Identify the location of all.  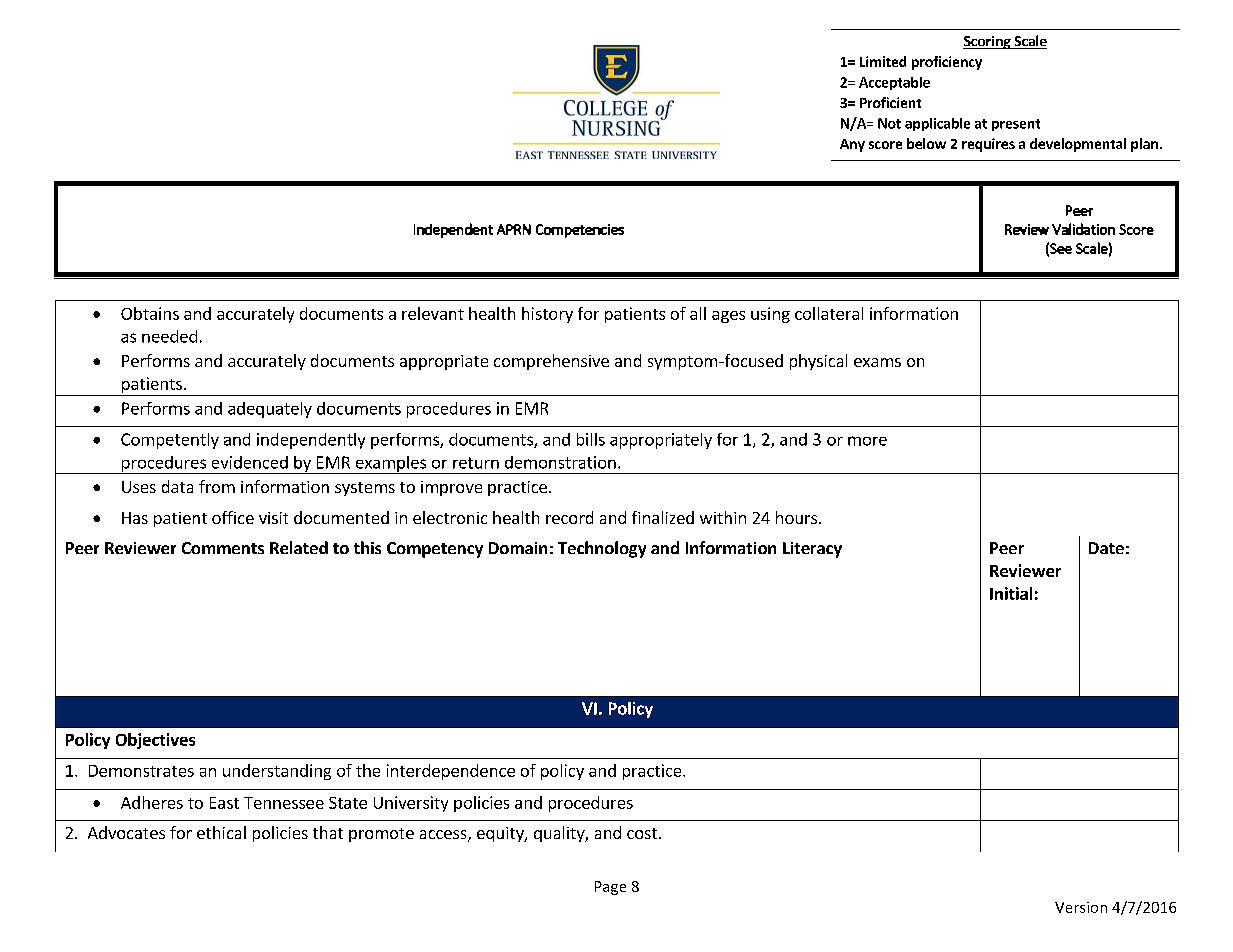
(698, 313).
